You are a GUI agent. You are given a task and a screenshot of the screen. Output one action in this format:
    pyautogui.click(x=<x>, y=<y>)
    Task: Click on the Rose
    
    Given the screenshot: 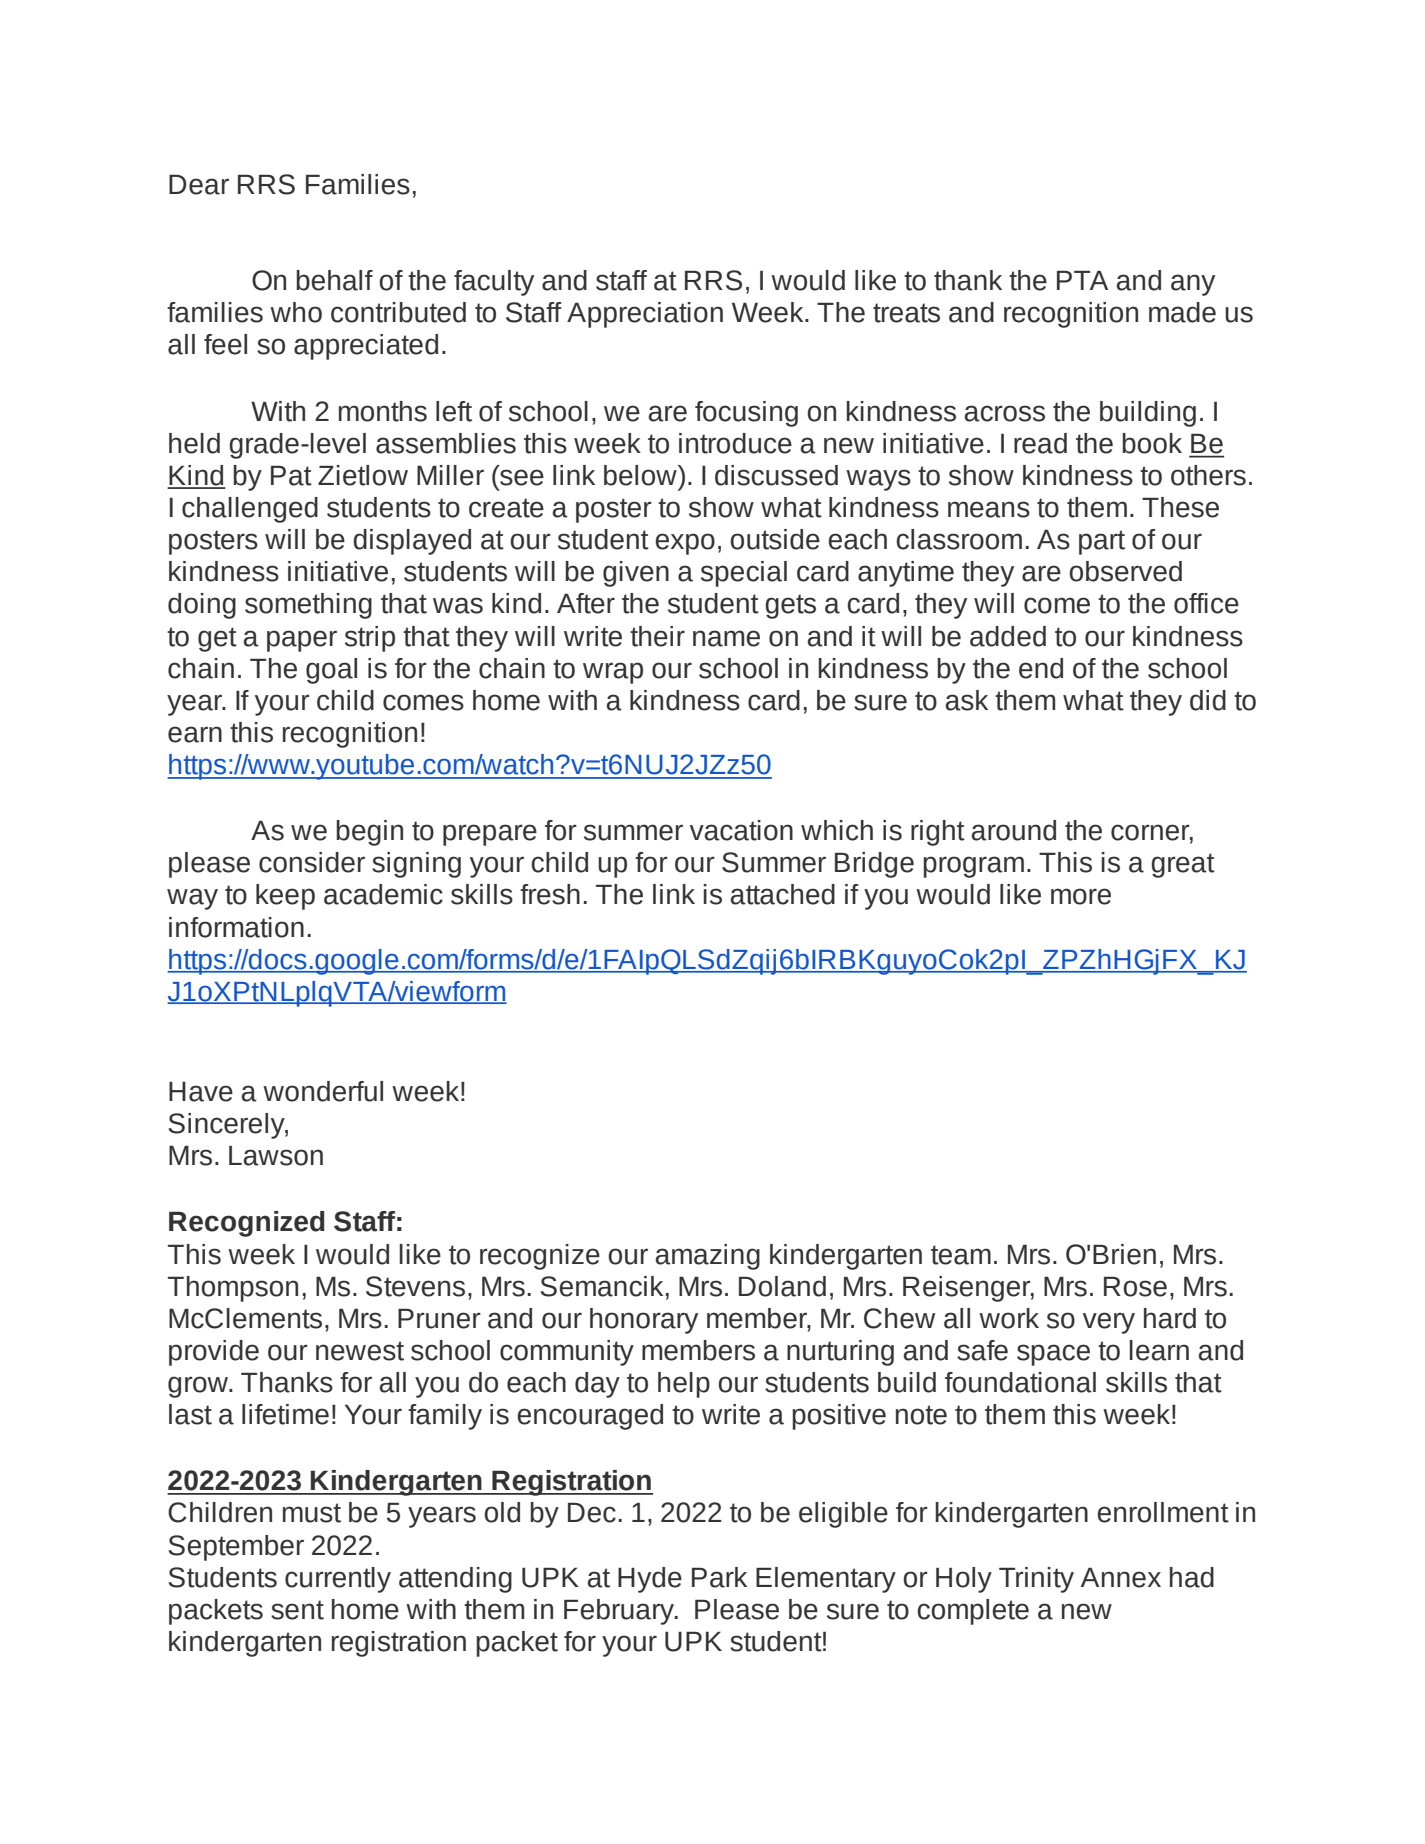 What is the action you would take?
    pyautogui.click(x=1135, y=1287)
